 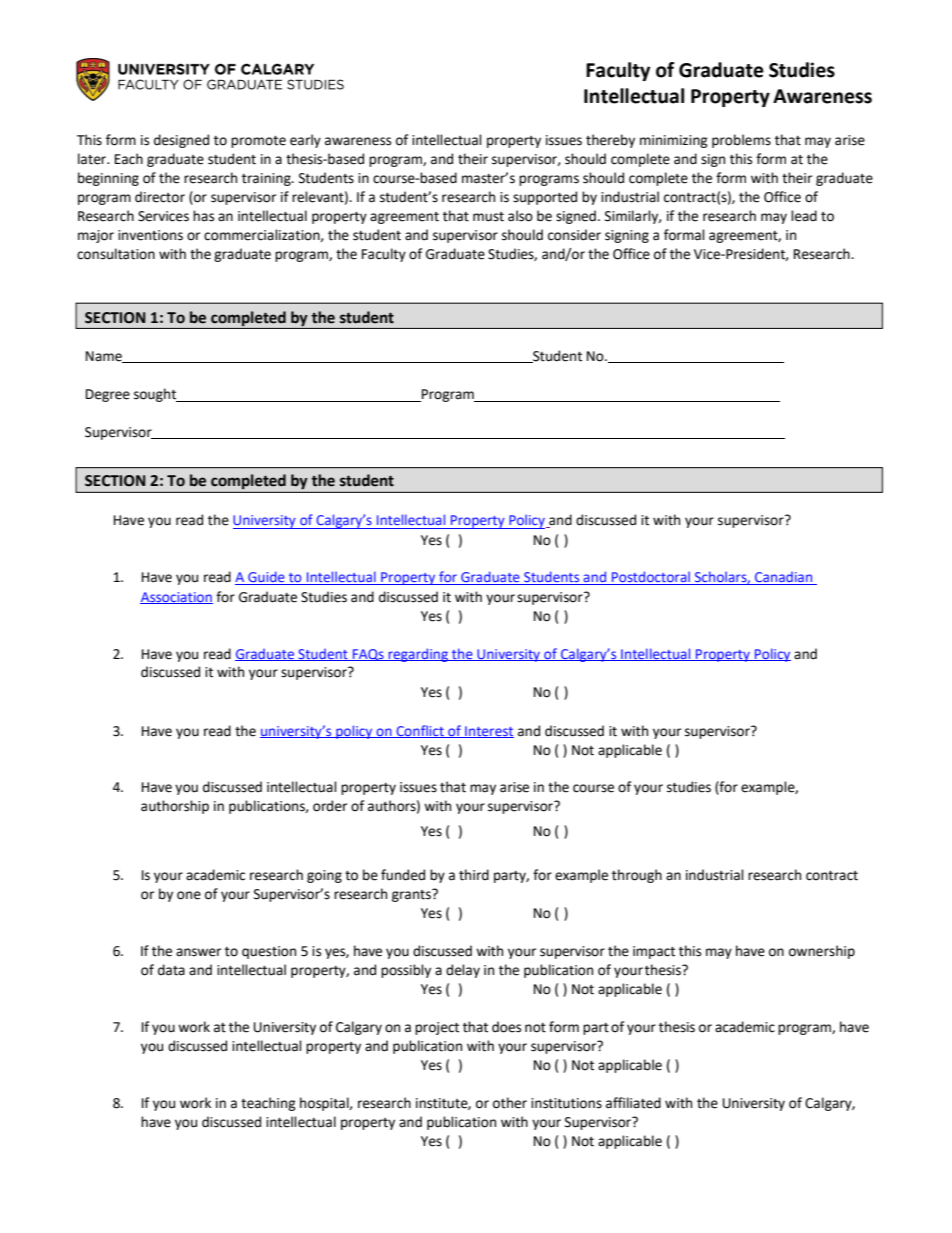 I want to click on regarding, so click(x=418, y=655).
